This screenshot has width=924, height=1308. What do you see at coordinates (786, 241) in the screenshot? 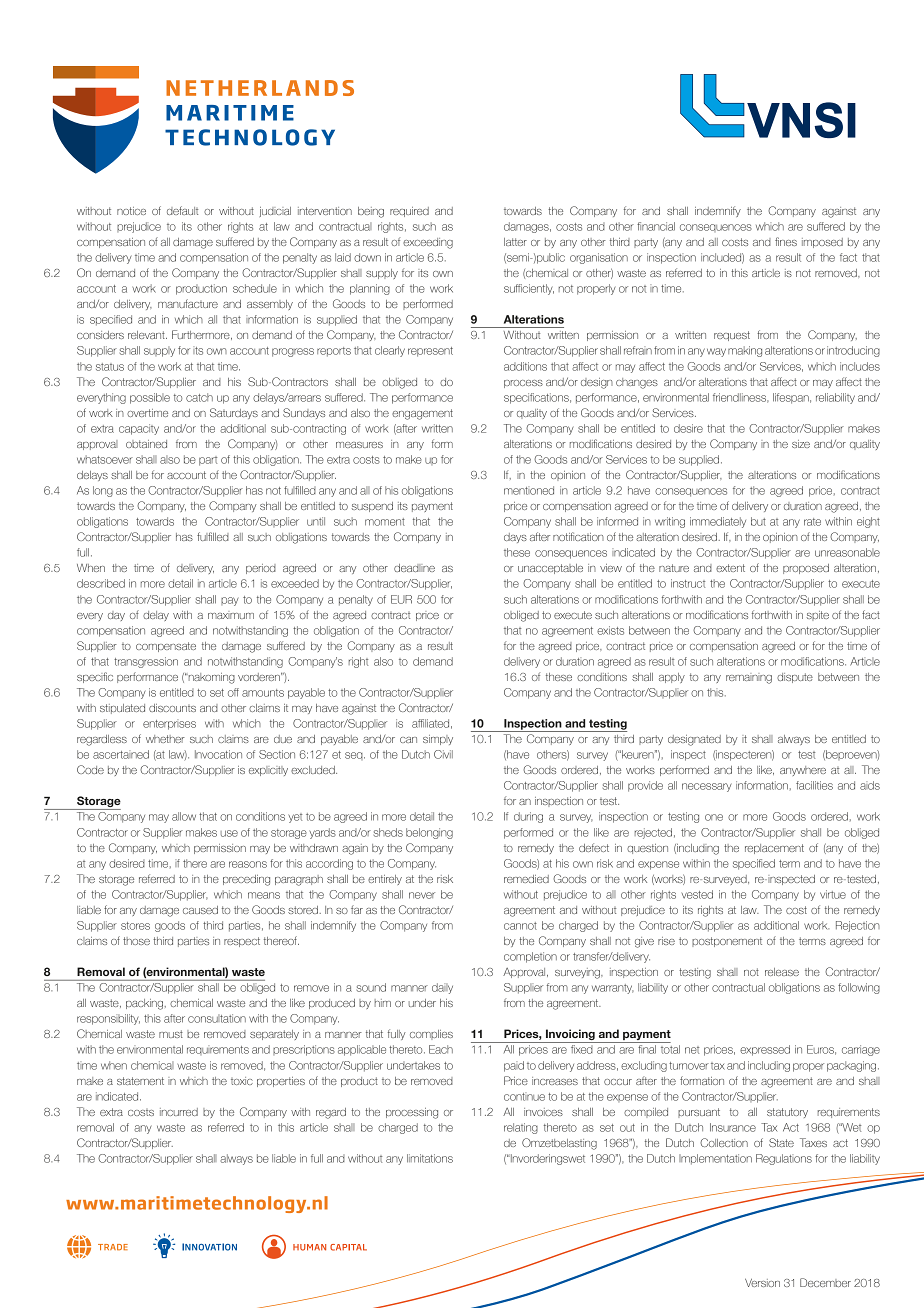
I see `fines` at bounding box center [786, 241].
